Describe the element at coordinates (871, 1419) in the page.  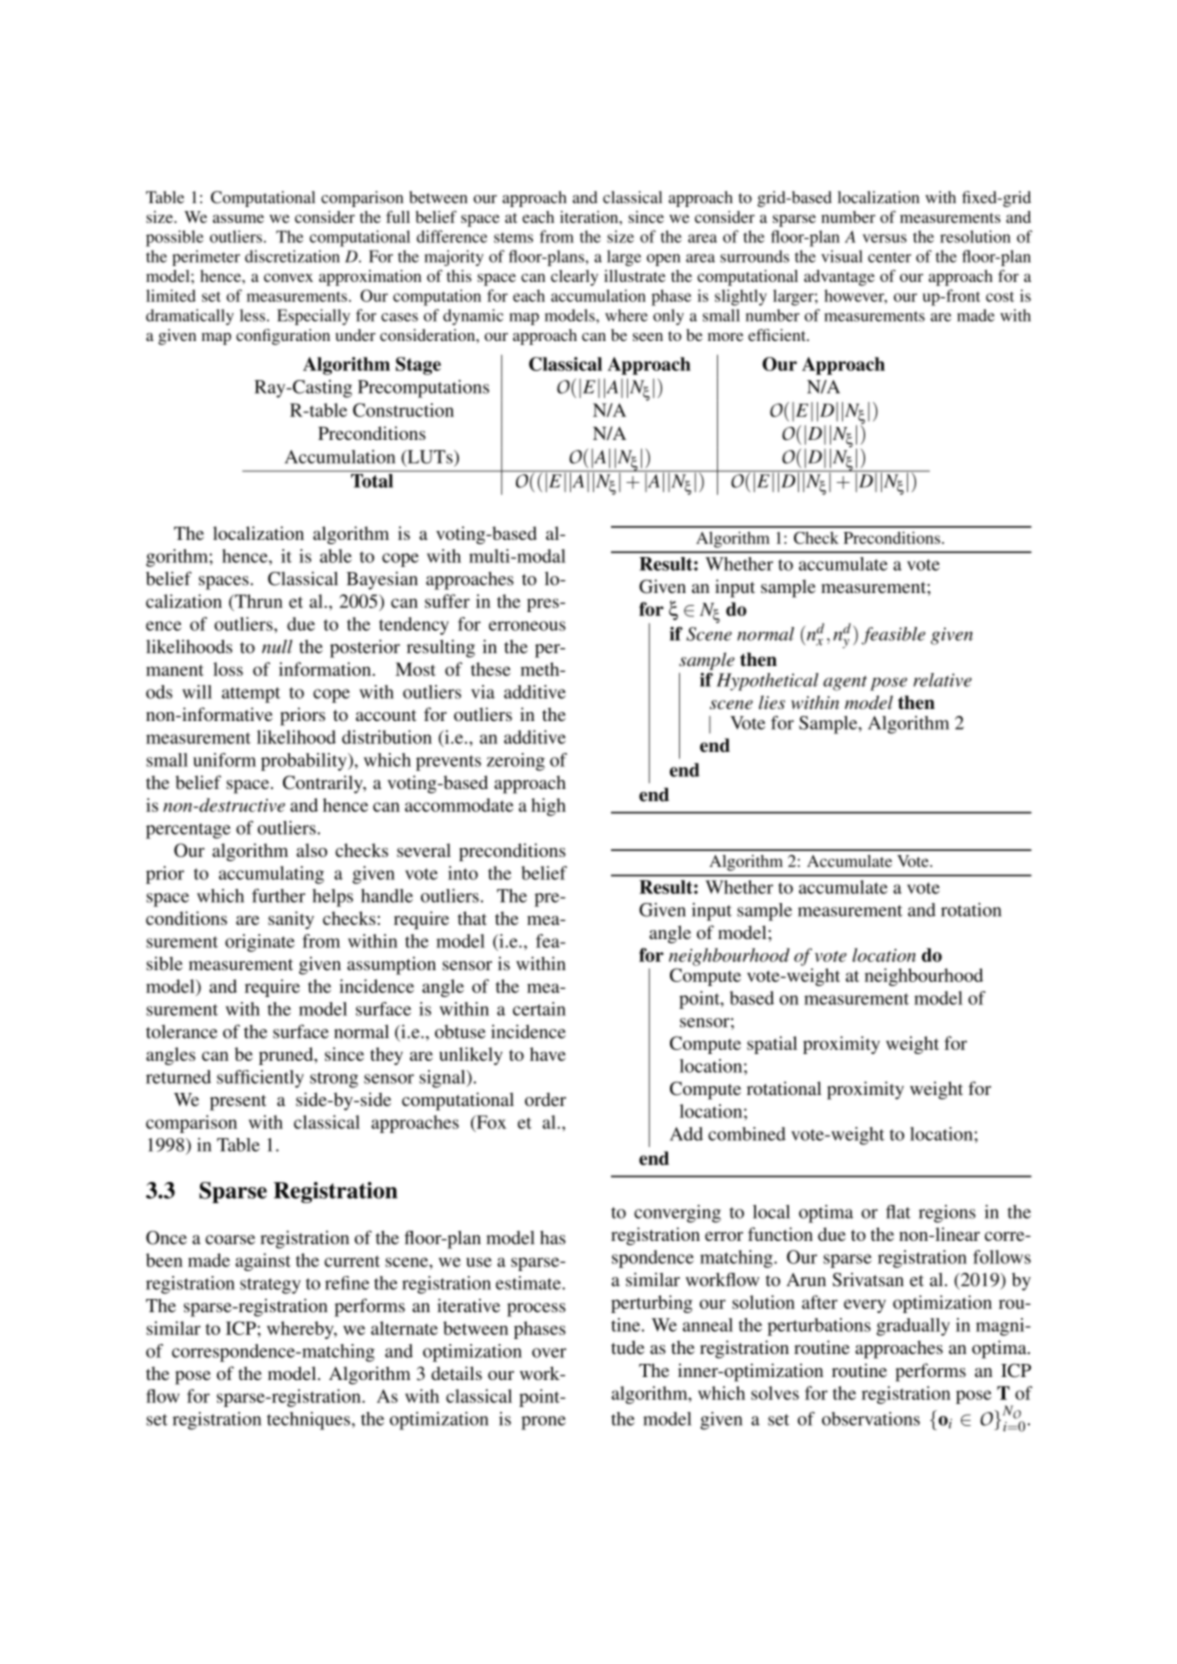
I see `observations` at that location.
